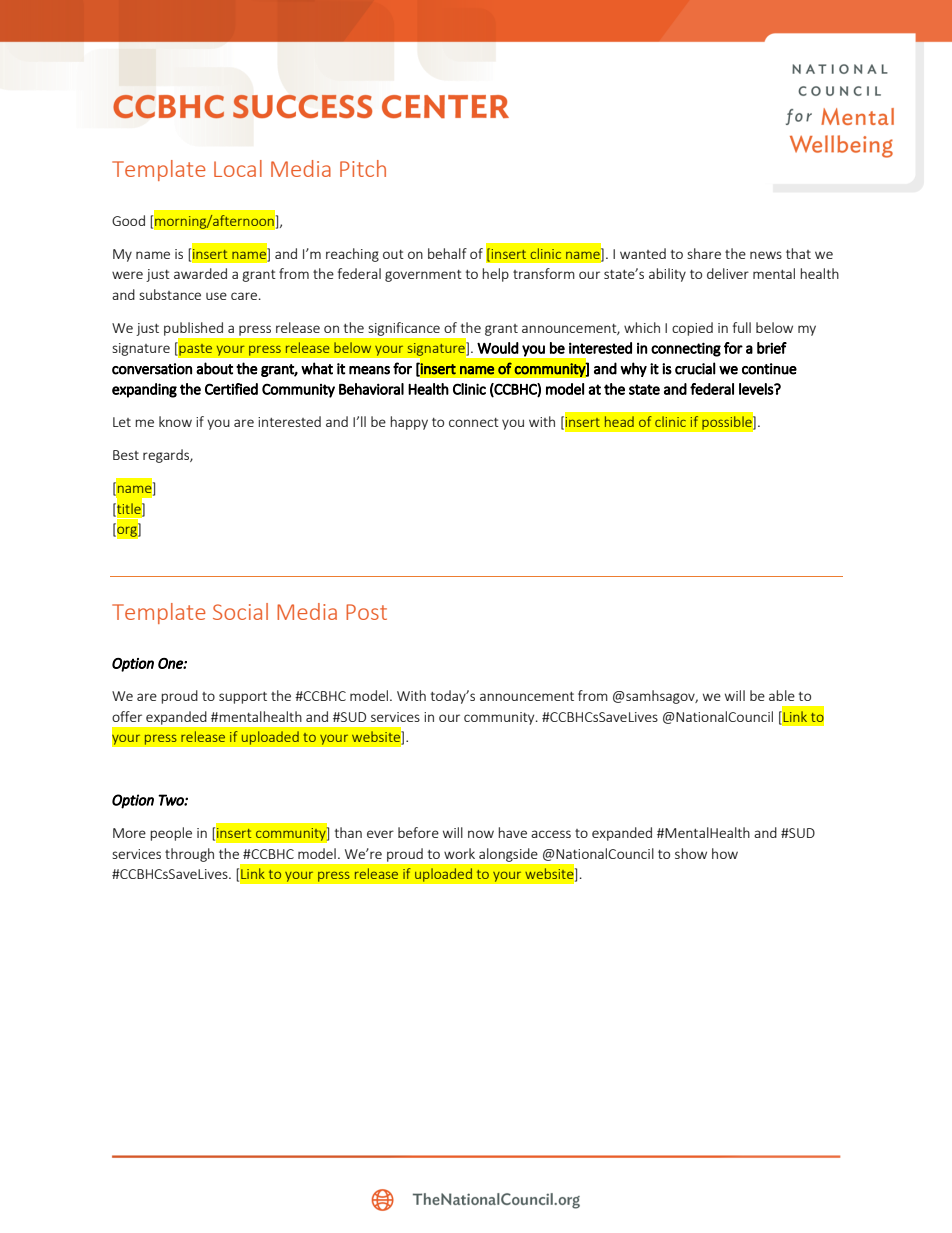 The height and width of the page is (1233, 952). What do you see at coordinates (231, 389) in the page?
I see `Certified` at bounding box center [231, 389].
